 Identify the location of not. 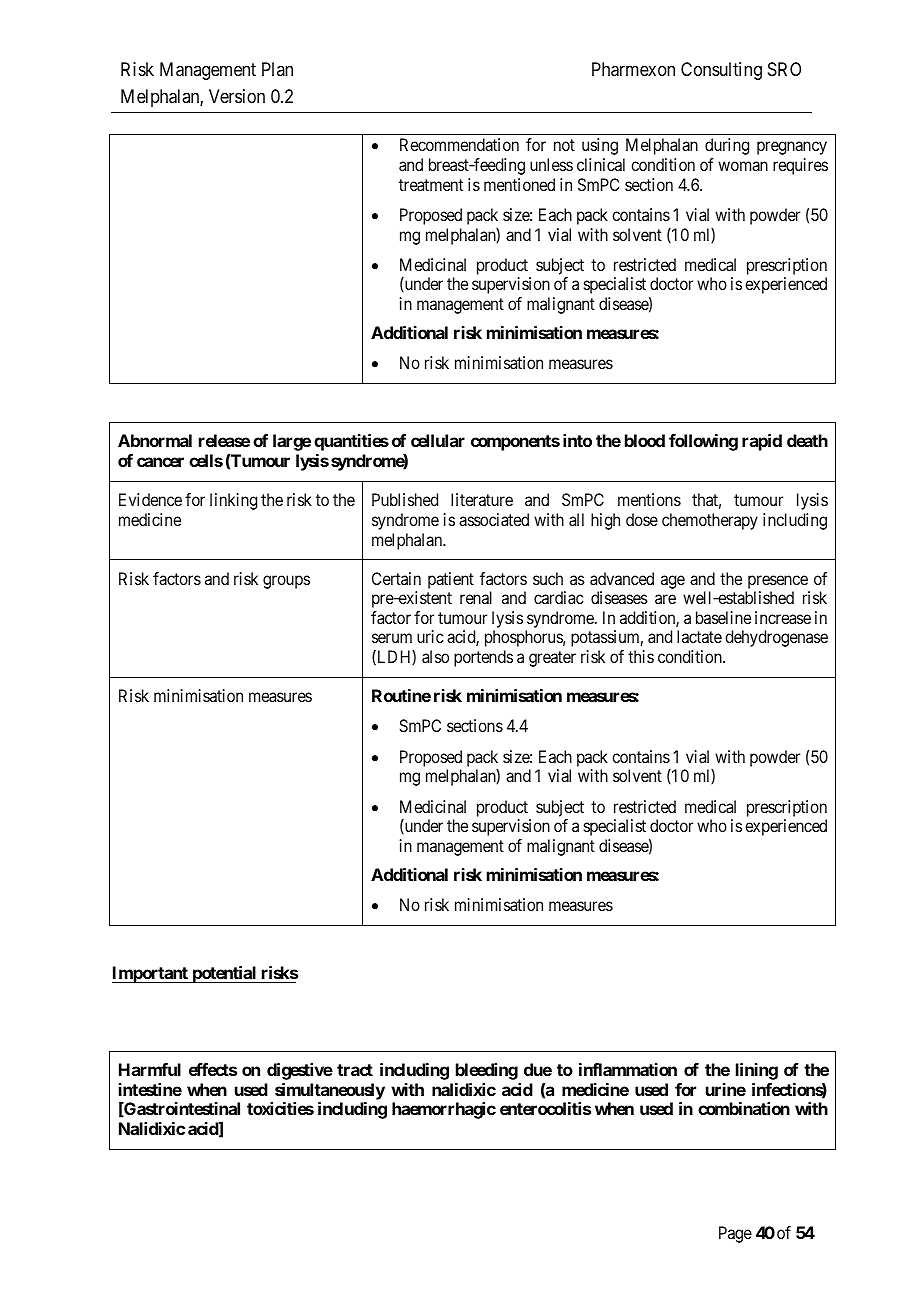
(564, 145).
